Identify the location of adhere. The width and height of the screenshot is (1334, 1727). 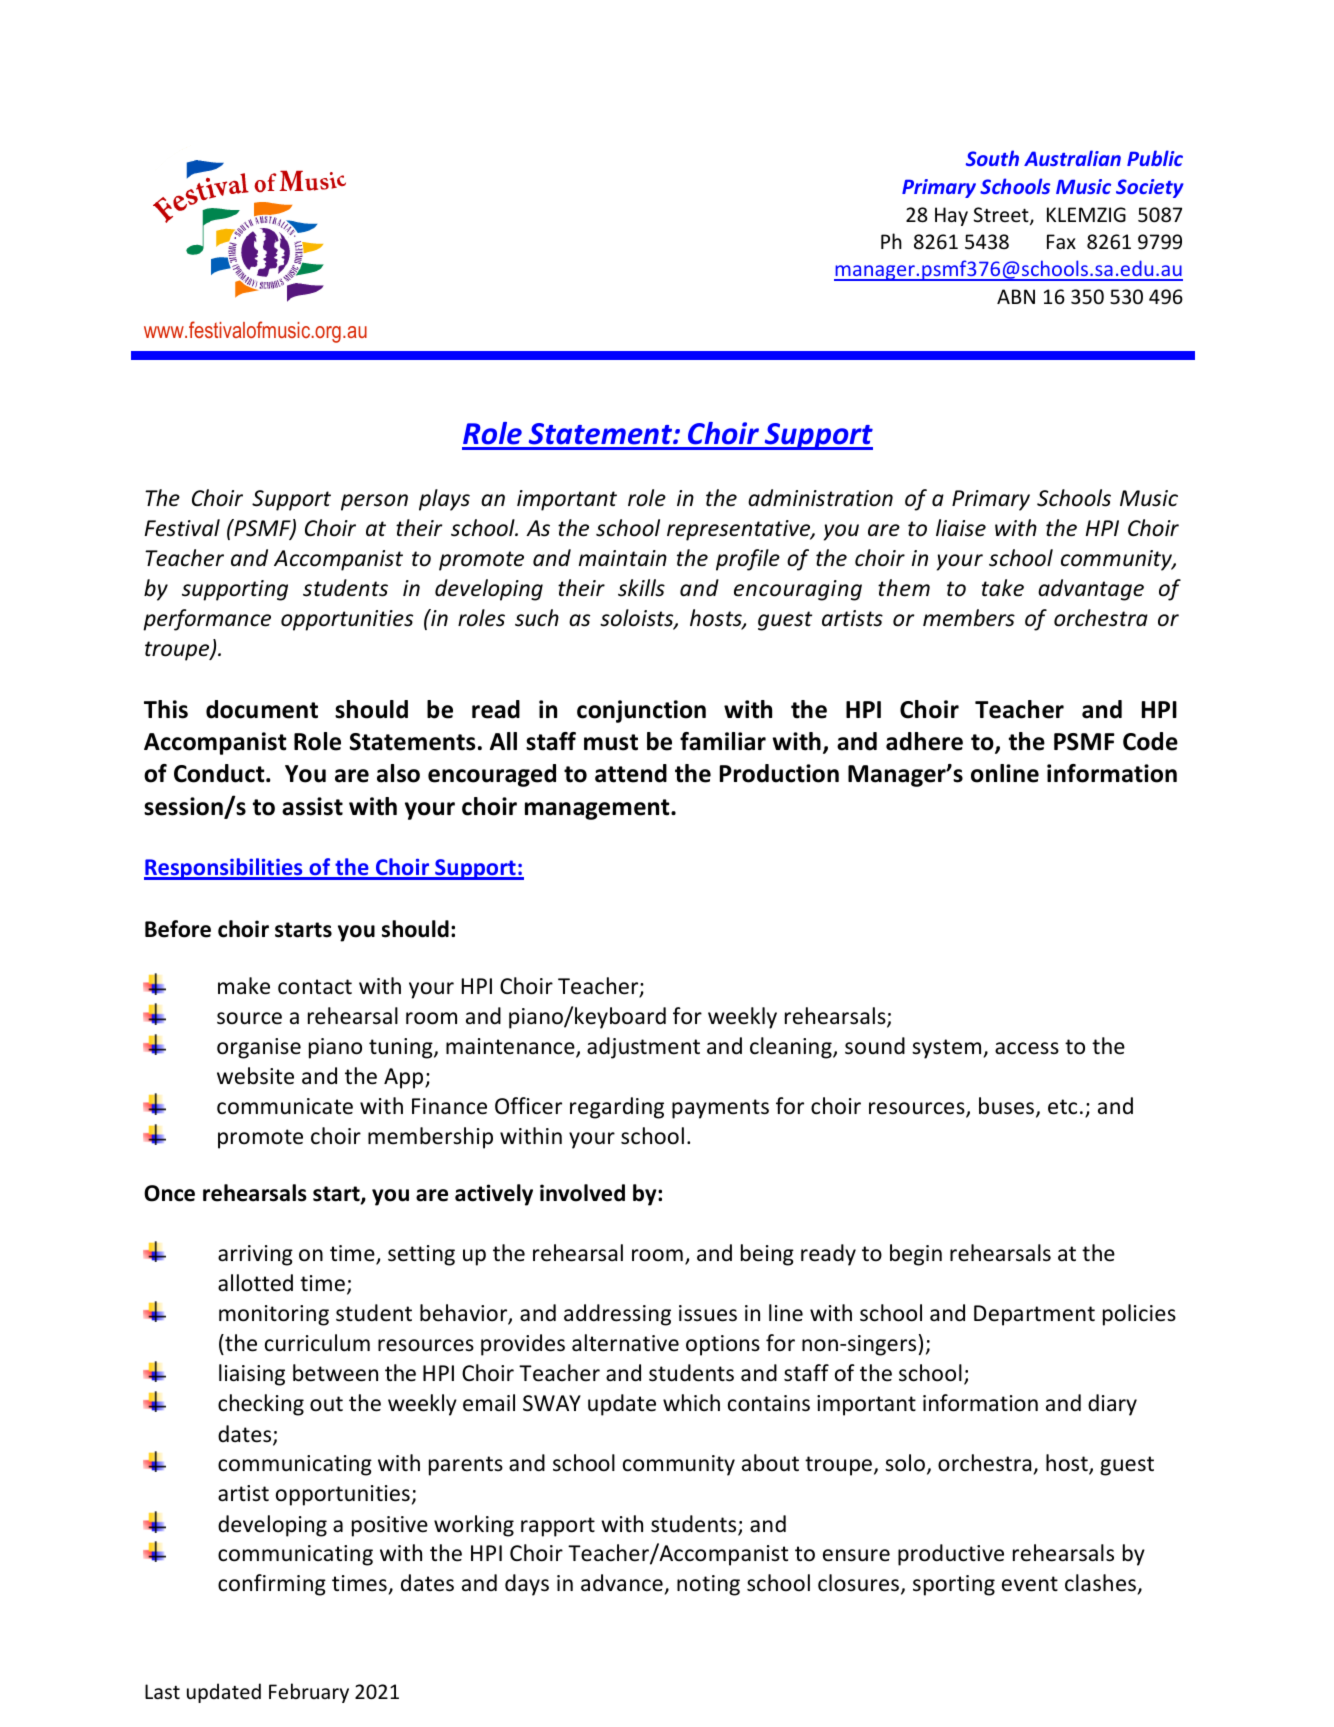
(924, 741).
